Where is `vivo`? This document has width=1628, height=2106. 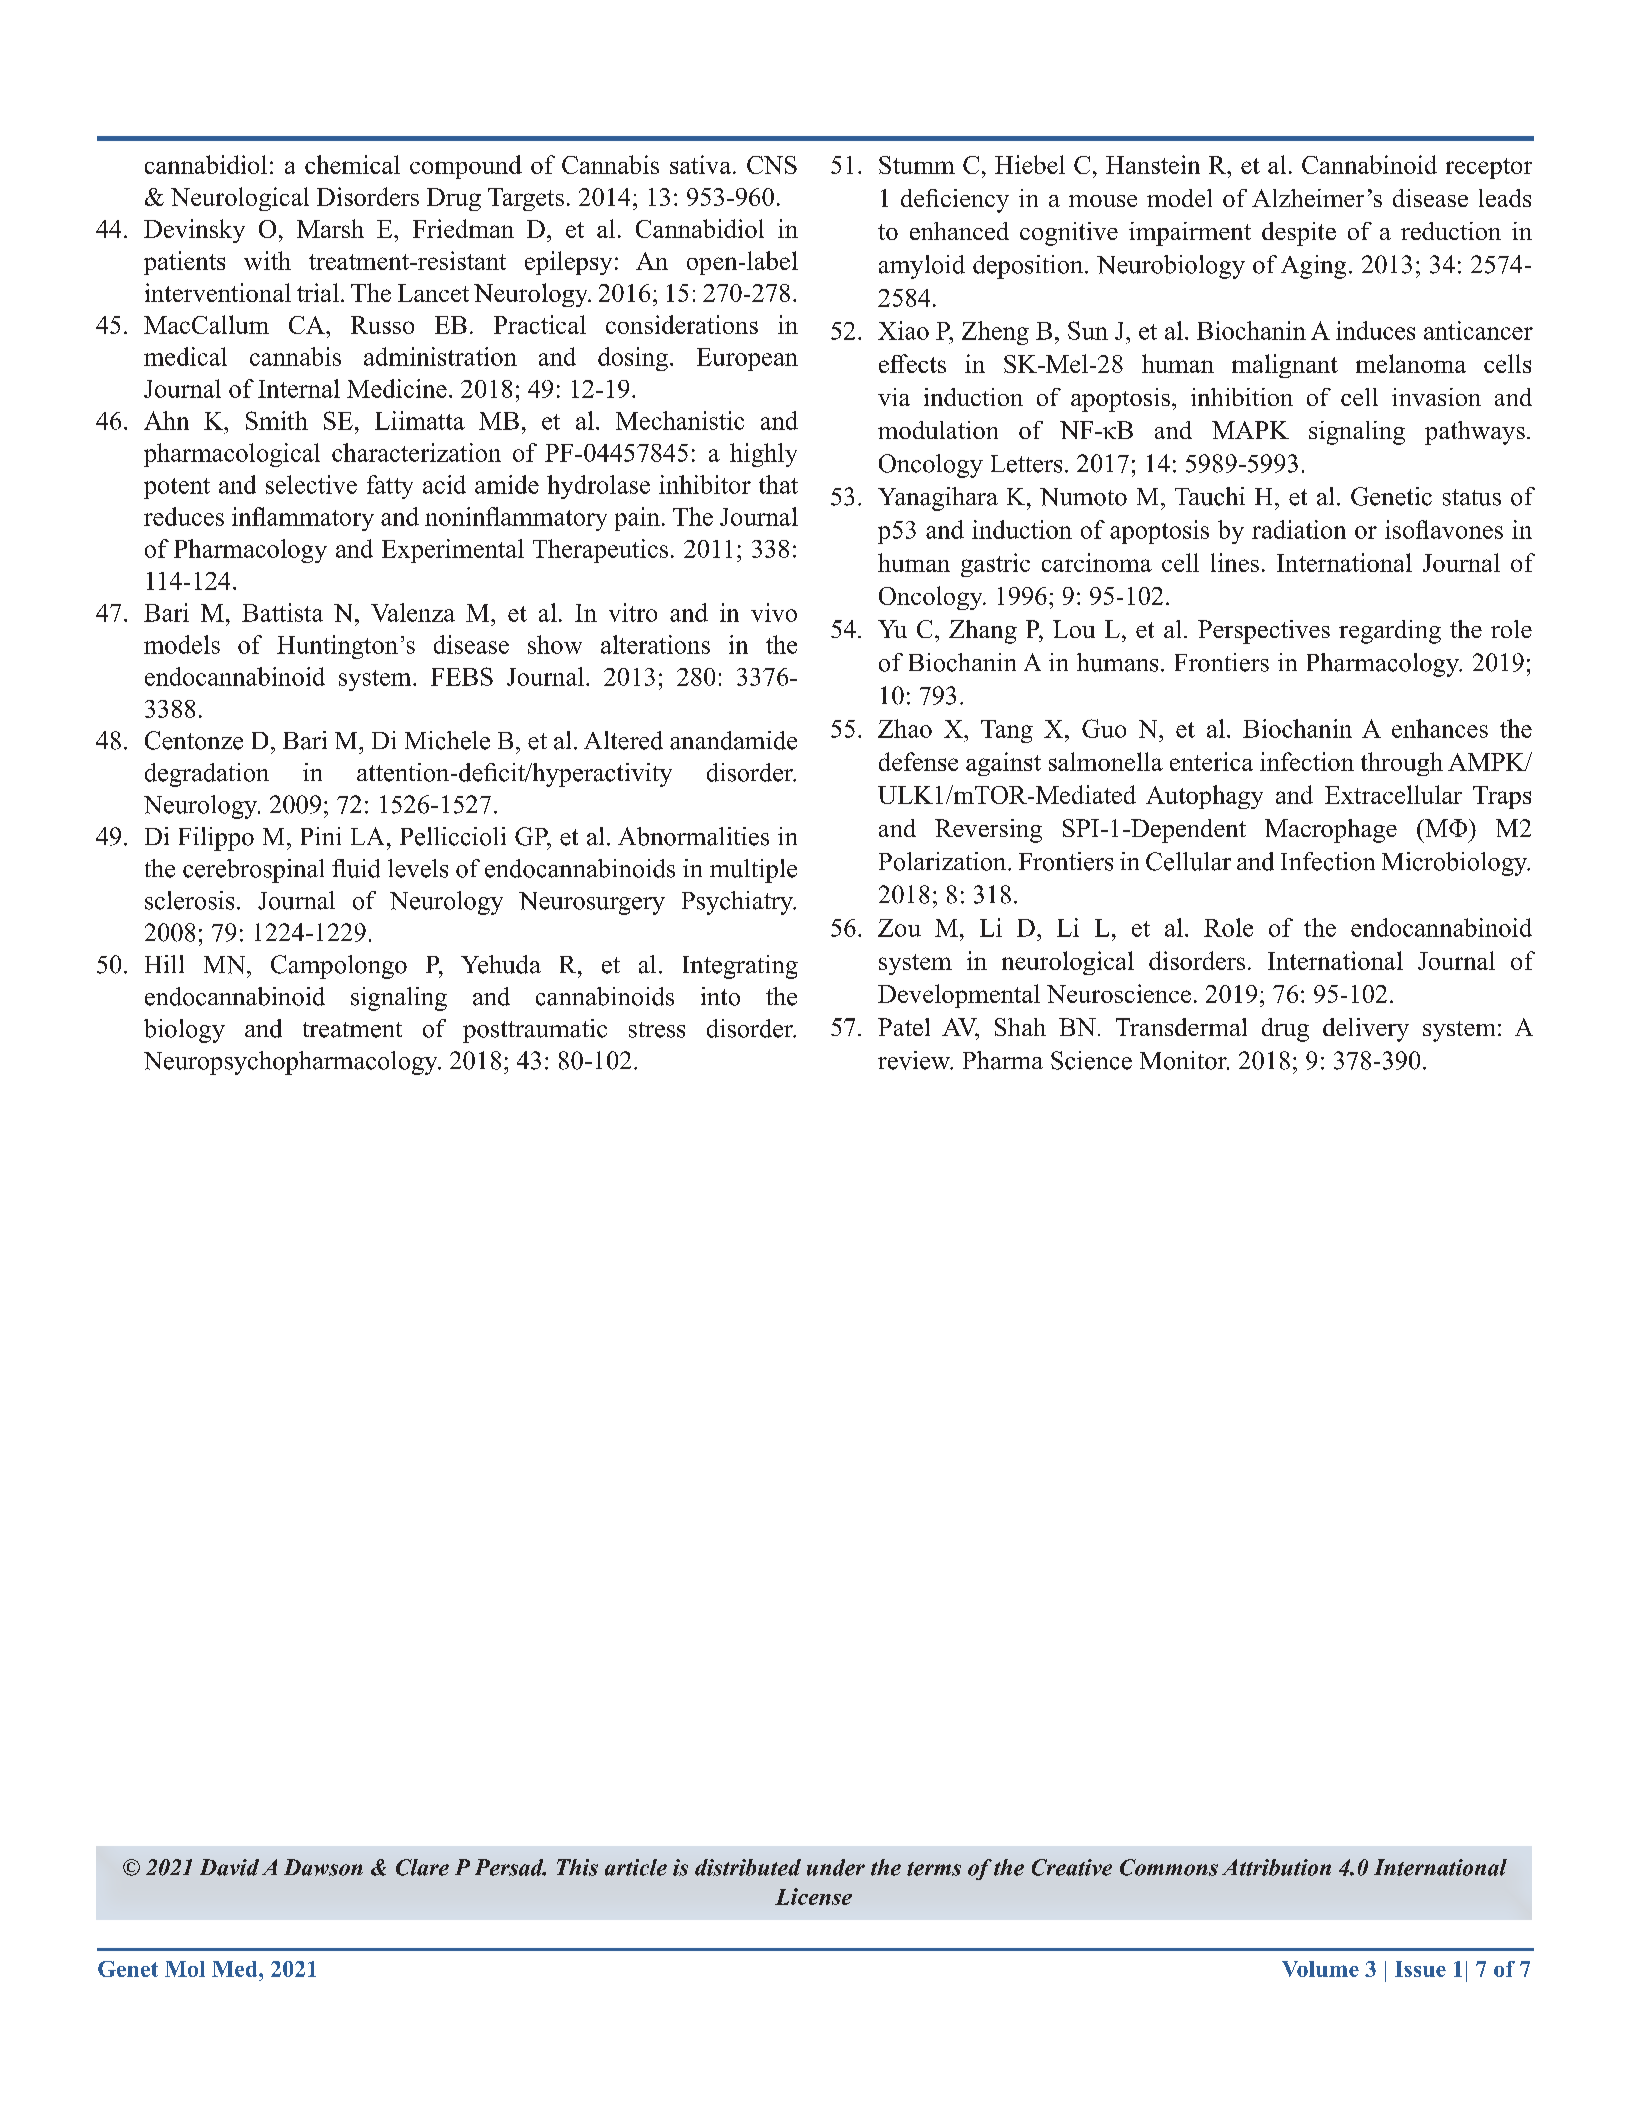
vivo is located at coordinates (774, 612).
